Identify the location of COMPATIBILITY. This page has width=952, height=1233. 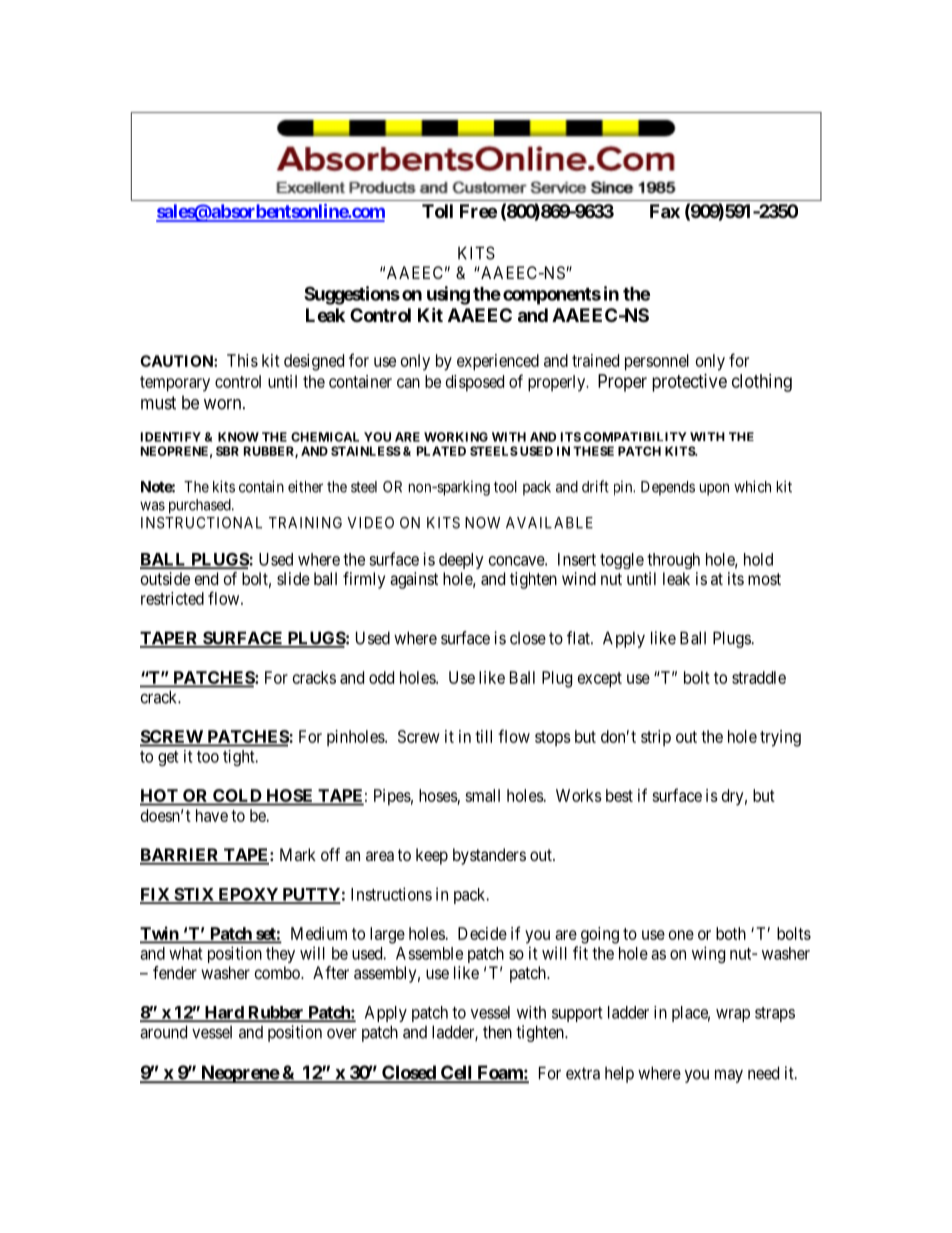
(635, 437).
